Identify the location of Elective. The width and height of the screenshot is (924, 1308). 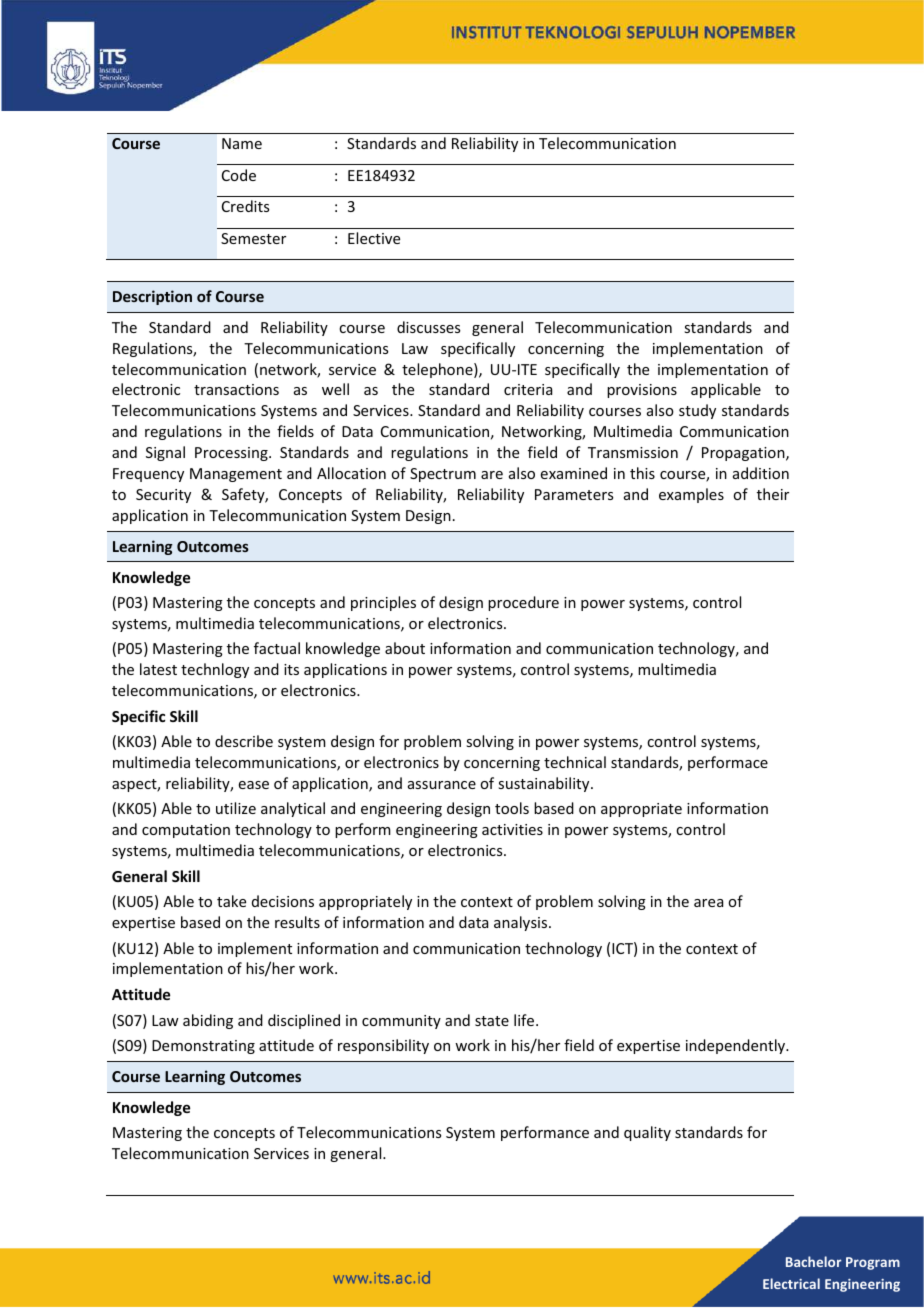
(374, 238).
